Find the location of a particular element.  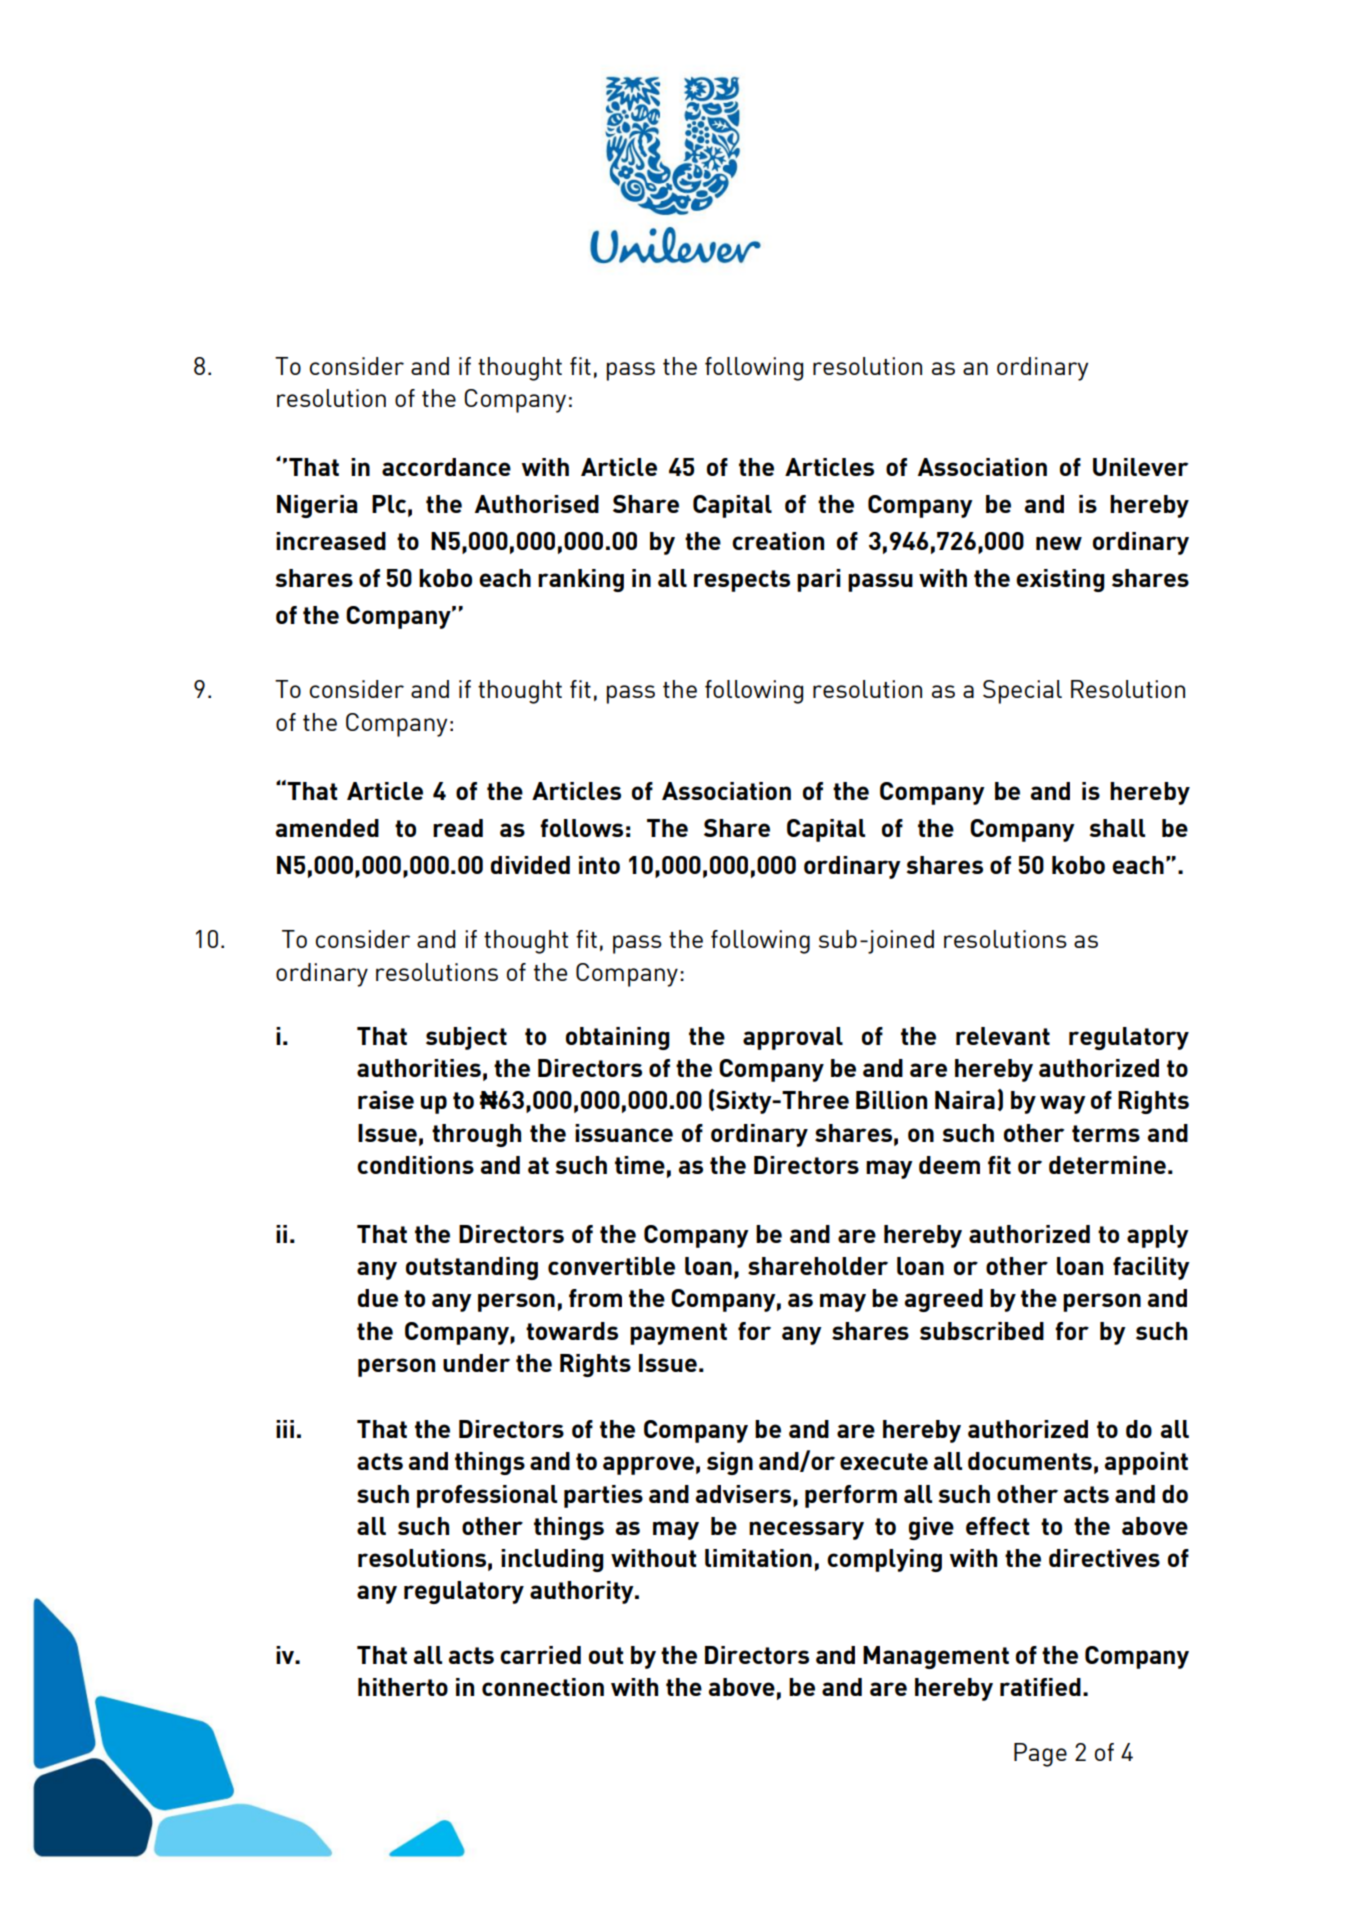

apply is located at coordinates (1158, 1236).
